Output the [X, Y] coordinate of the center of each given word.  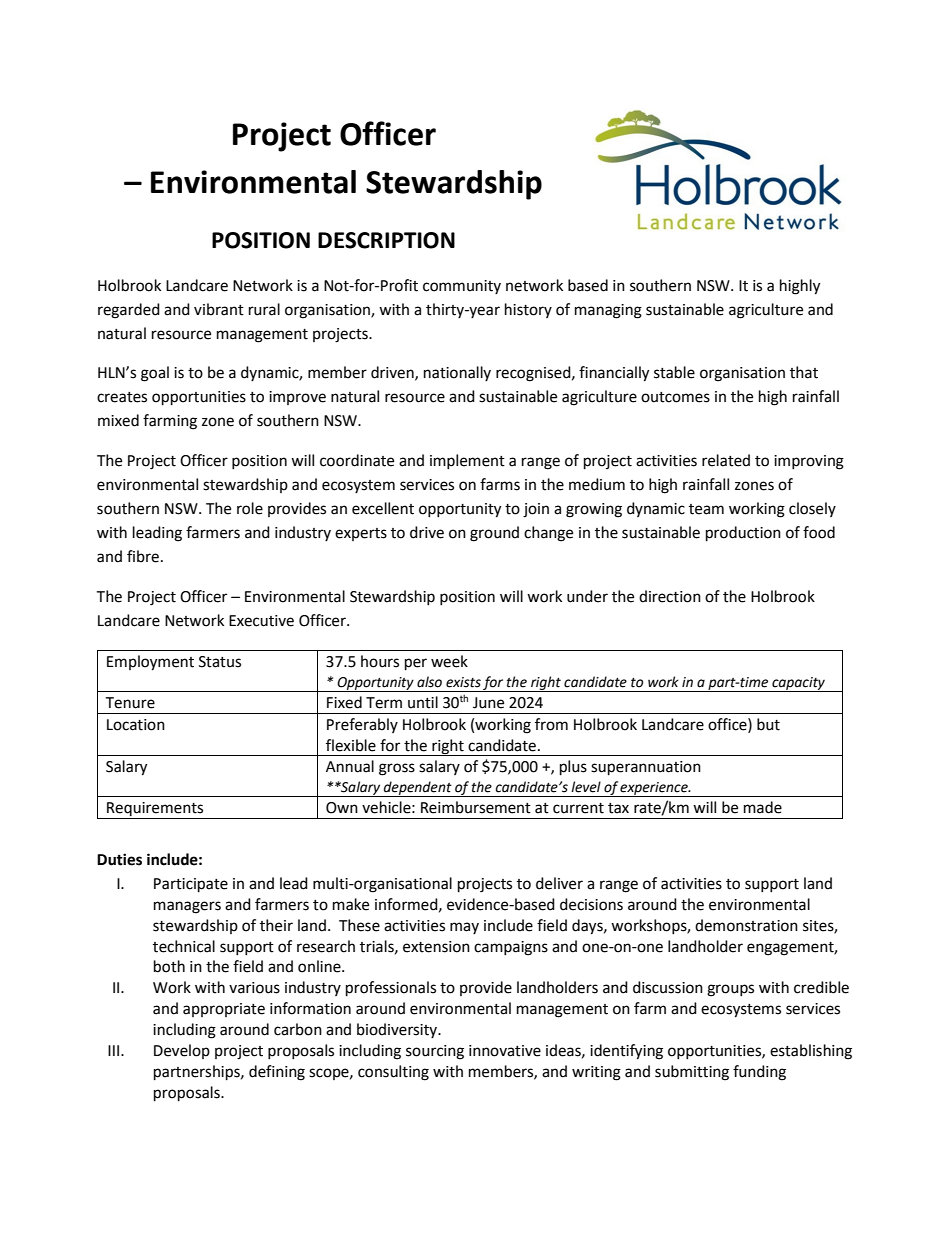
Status [220, 662]
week [449, 661]
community [462, 287]
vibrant [219, 309]
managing [608, 311]
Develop [182, 1051]
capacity [798, 684]
